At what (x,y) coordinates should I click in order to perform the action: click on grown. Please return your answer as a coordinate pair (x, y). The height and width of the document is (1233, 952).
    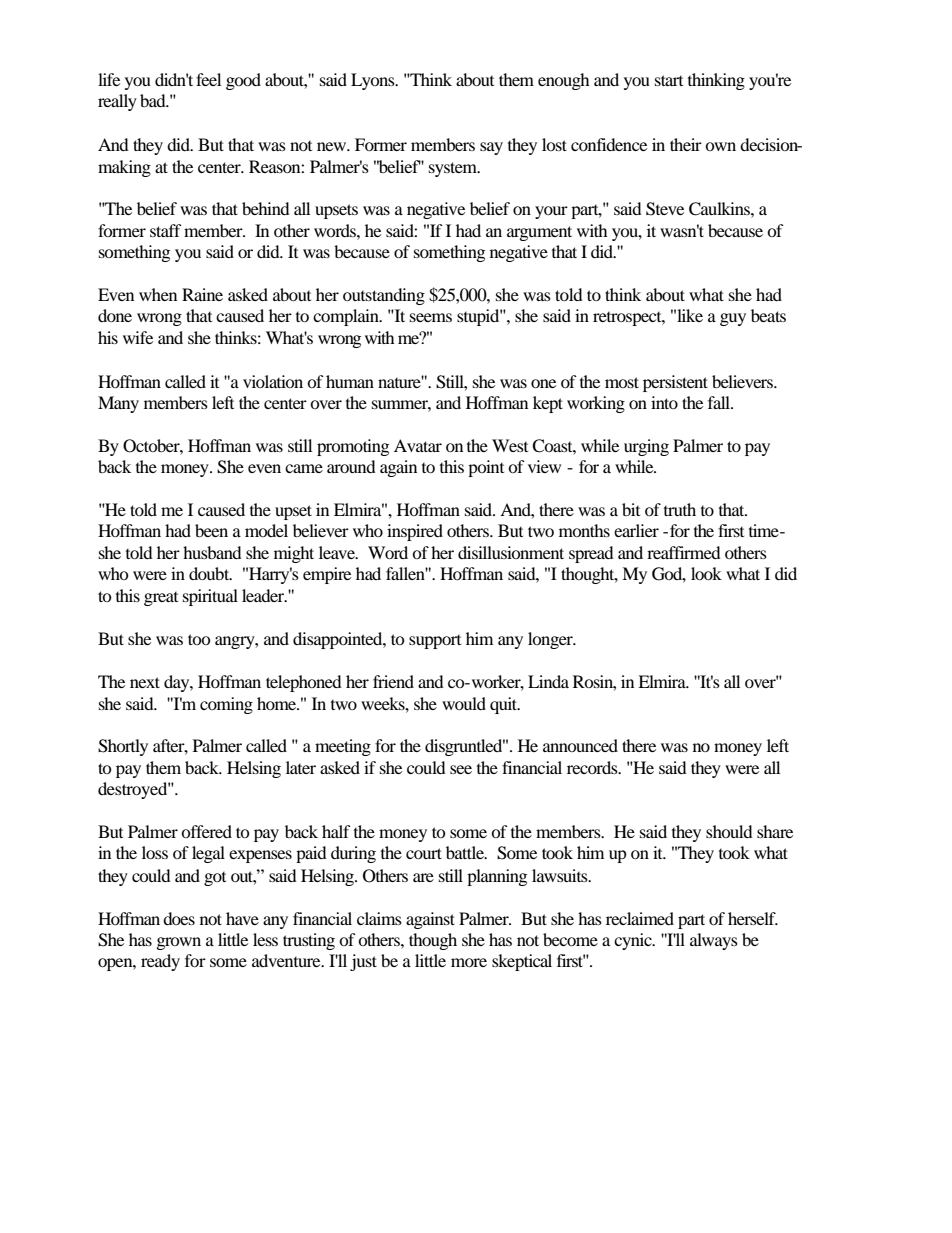
    Looking at the image, I should click on (179, 943).
